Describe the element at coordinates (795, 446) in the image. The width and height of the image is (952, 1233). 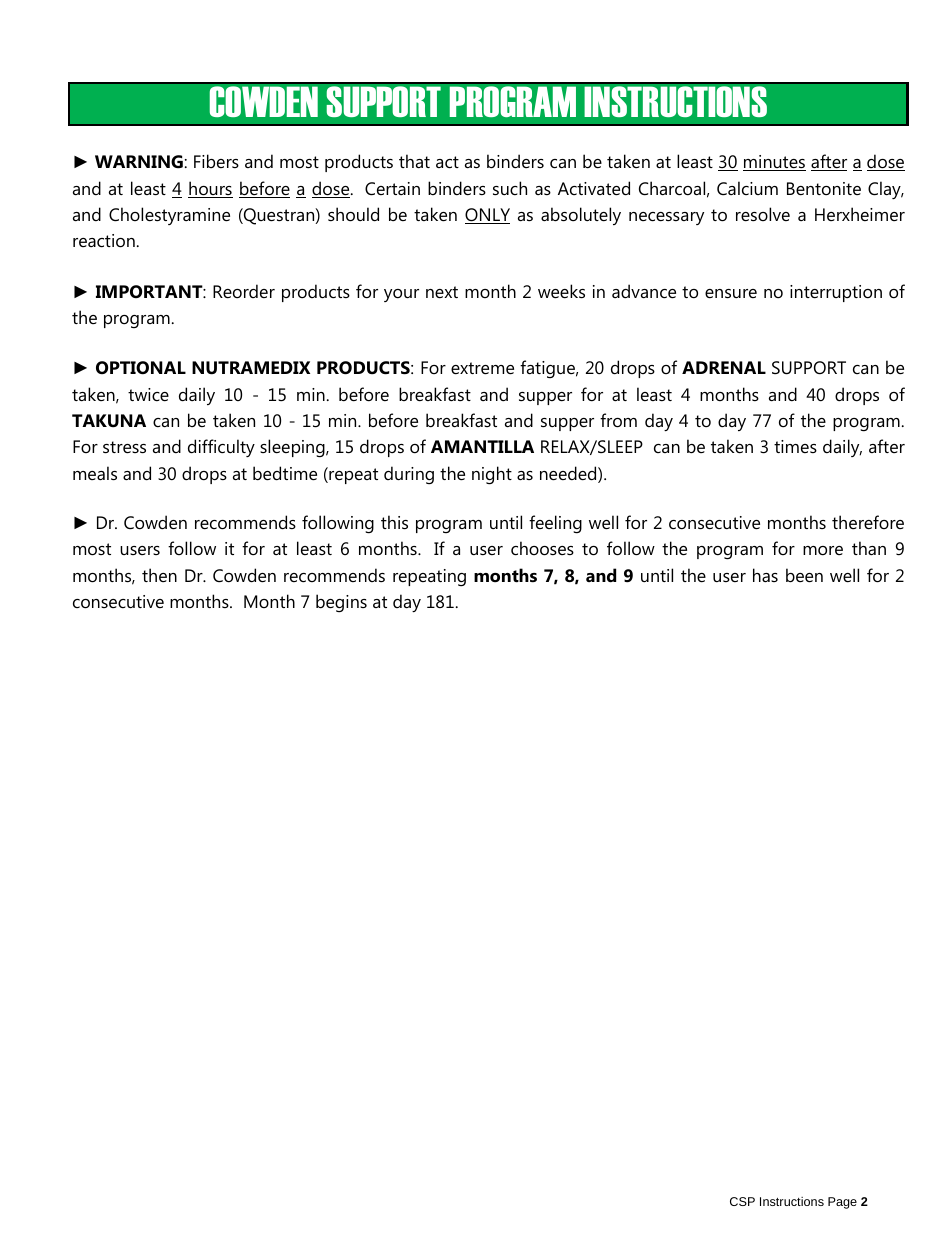
I see `times` at that location.
